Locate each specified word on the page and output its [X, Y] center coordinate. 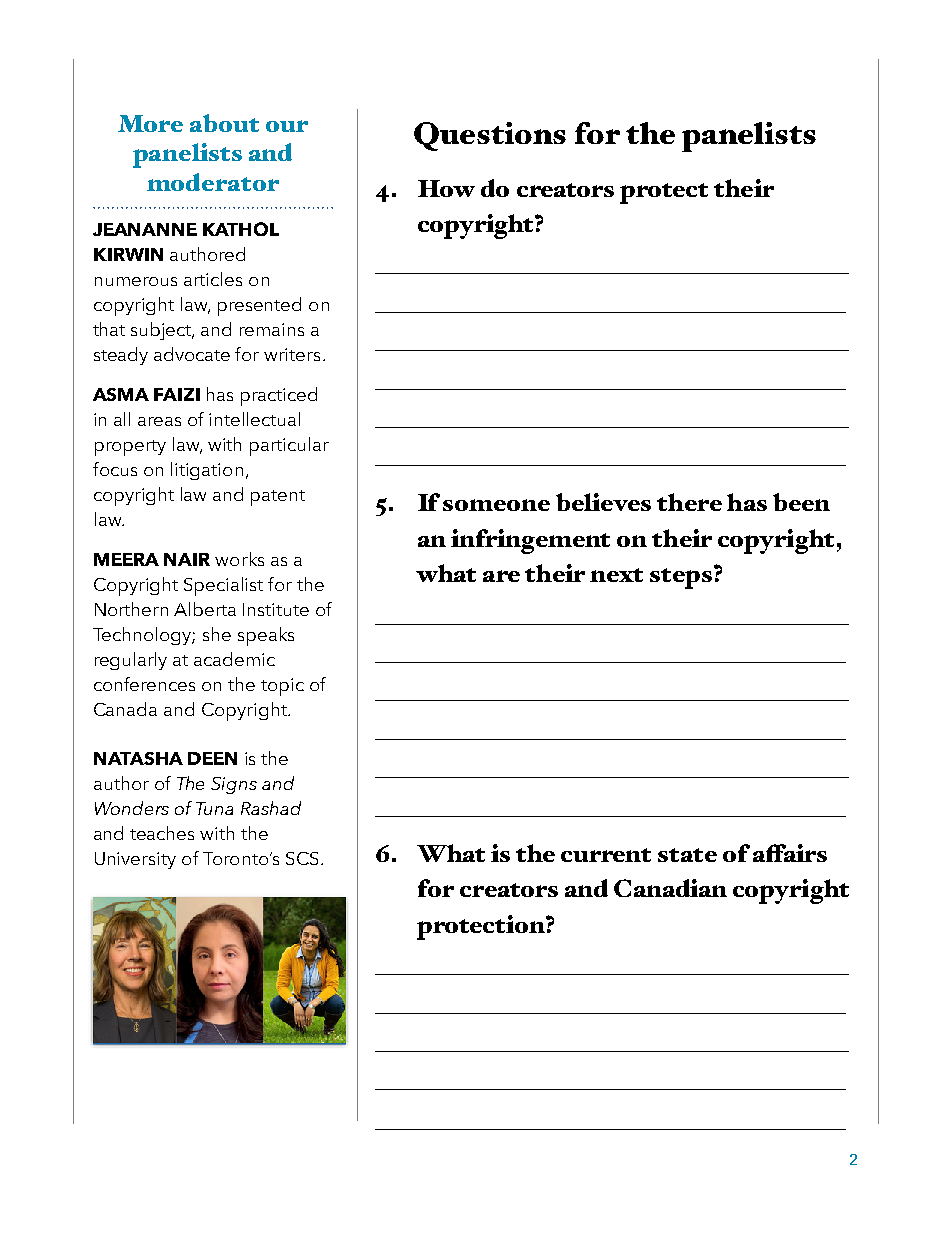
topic [282, 687]
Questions [490, 136]
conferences [144, 684]
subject [162, 331]
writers [292, 354]
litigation [207, 471]
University [135, 860]
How [446, 188]
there [689, 502]
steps [681, 578]
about [224, 123]
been [801, 502]
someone [496, 505]
